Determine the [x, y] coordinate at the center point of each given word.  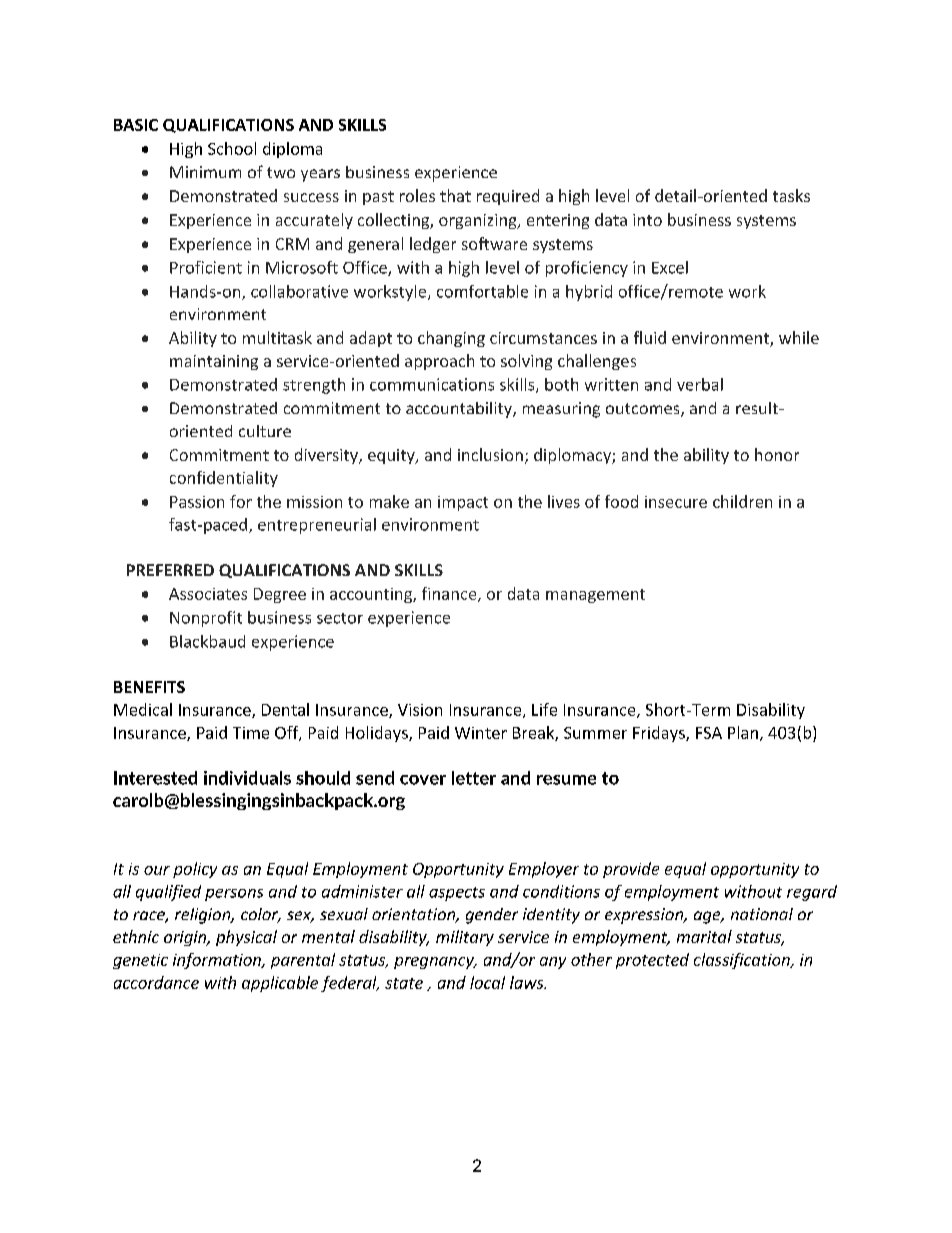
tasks [791, 195]
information [218, 961]
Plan [743, 732]
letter [474, 778]
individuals [247, 778]
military [465, 938]
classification [743, 961]
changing [451, 339]
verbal [700, 384]
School [232, 148]
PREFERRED [170, 570]
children [742, 501]
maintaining [214, 362]
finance [450, 594]
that [455, 195]
